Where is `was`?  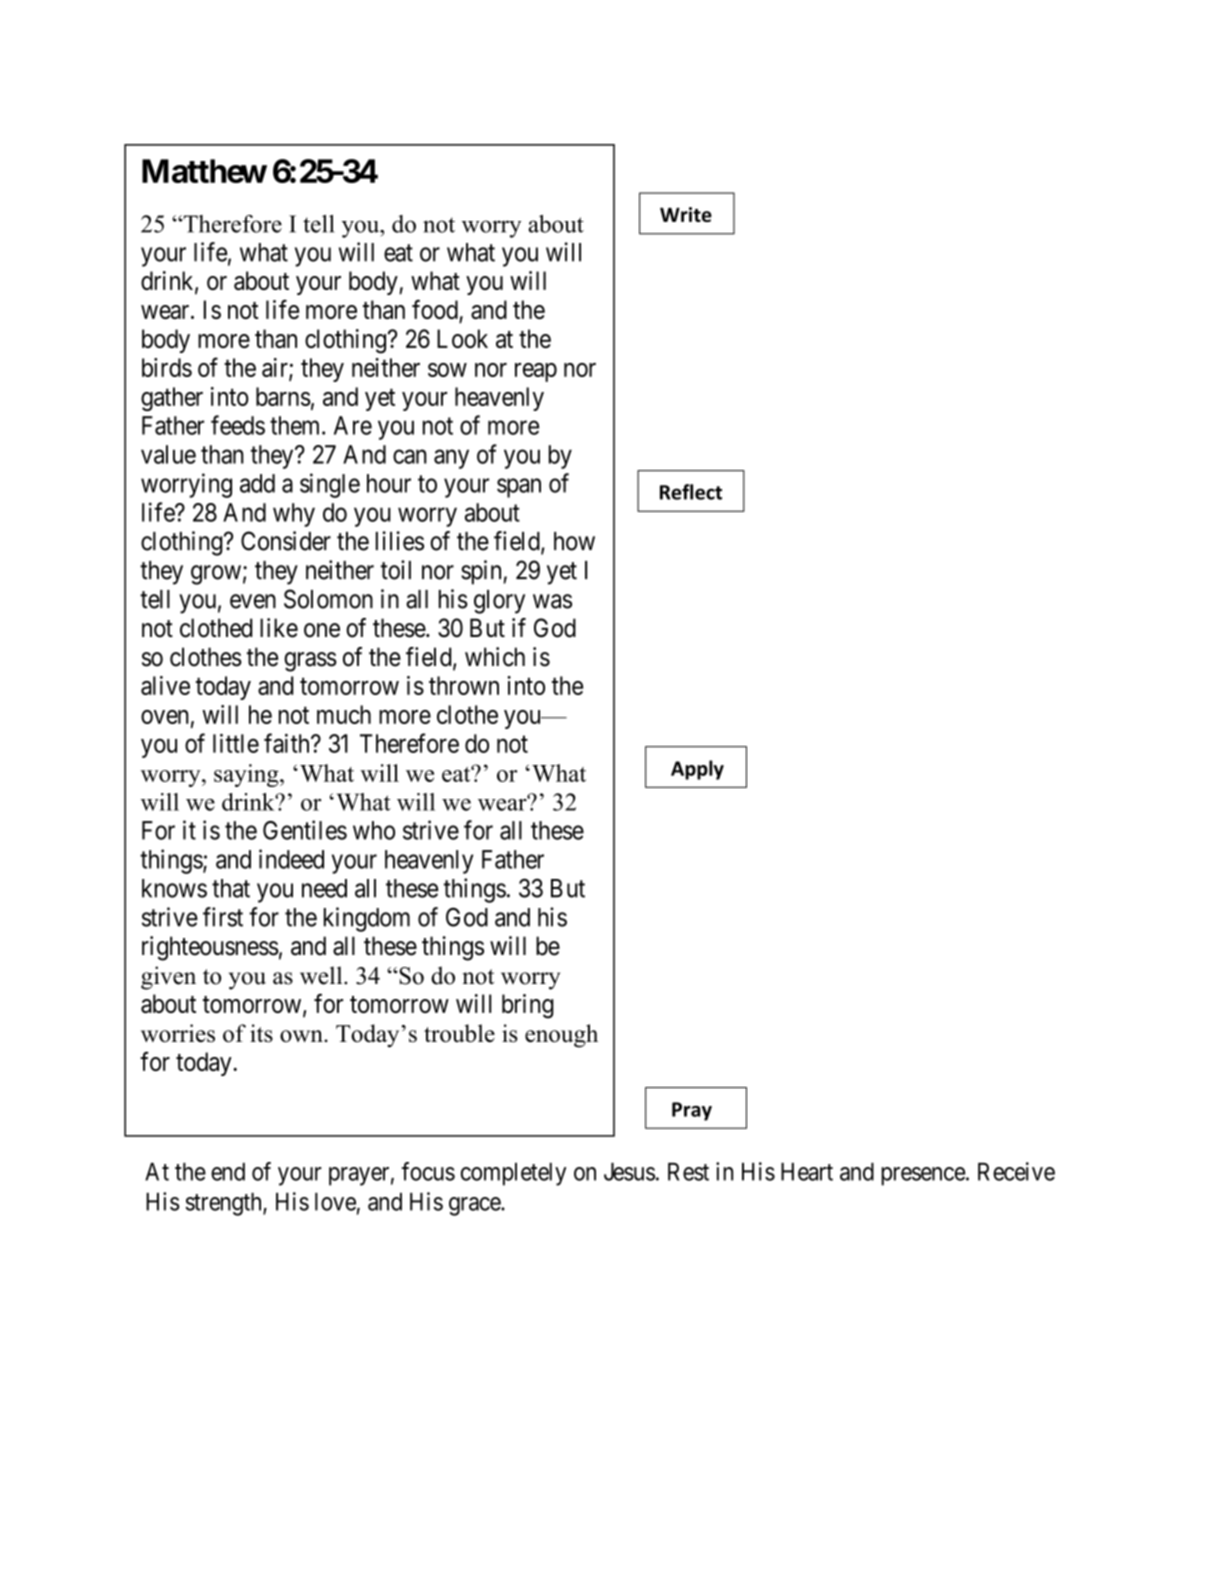 was is located at coordinates (552, 601).
